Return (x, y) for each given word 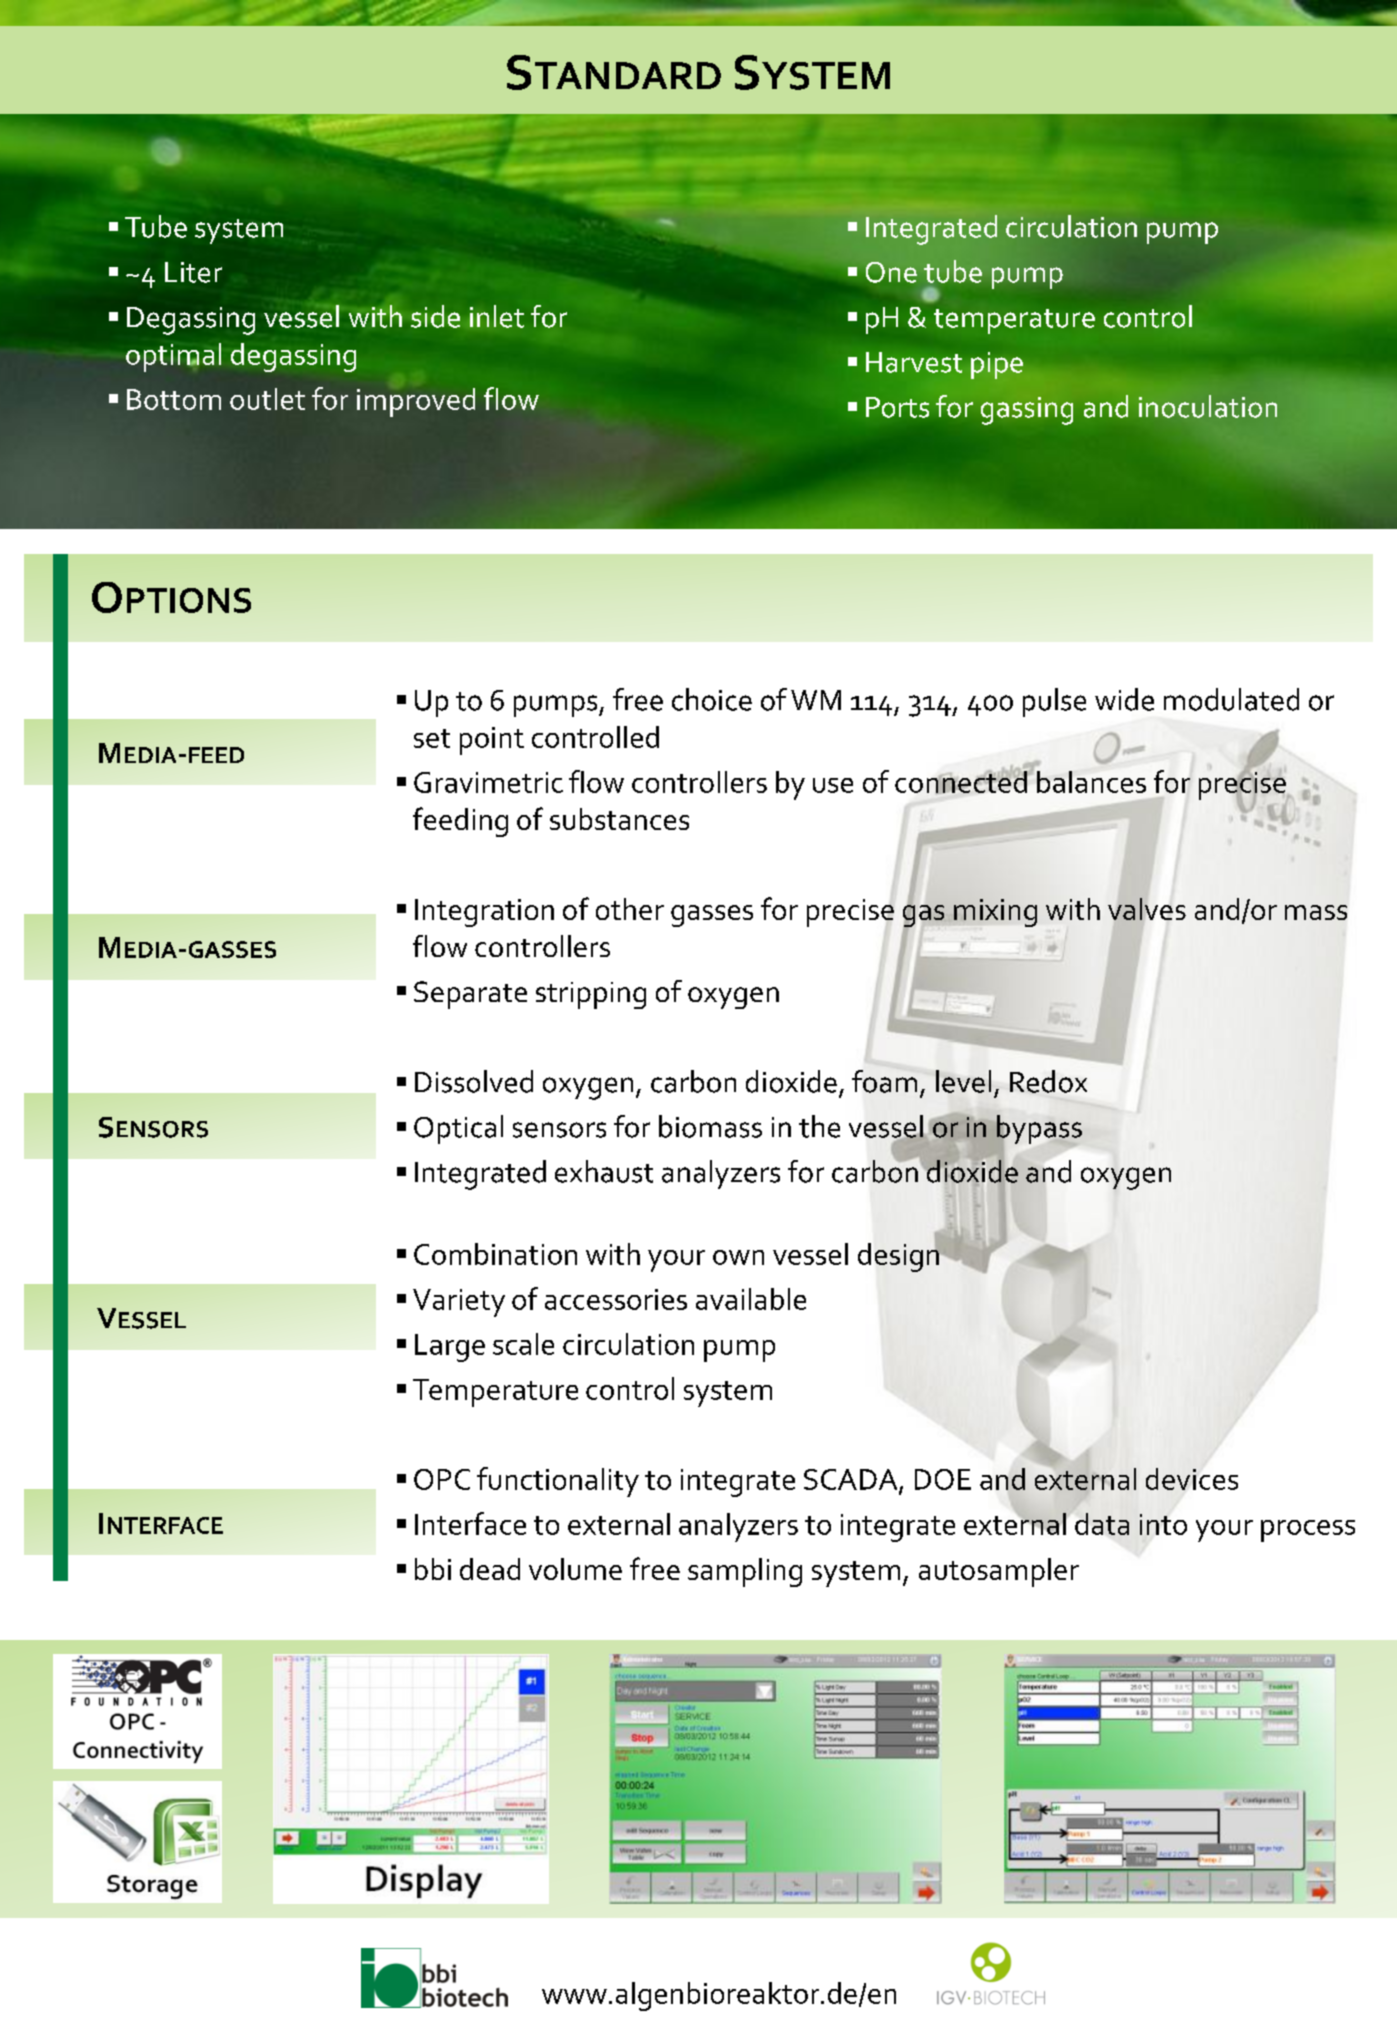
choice (712, 699)
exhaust (604, 1171)
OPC (442, 1479)
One (891, 272)
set (432, 738)
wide (1124, 699)
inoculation (1208, 406)
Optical (458, 1129)
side (435, 316)
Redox (1048, 1081)
